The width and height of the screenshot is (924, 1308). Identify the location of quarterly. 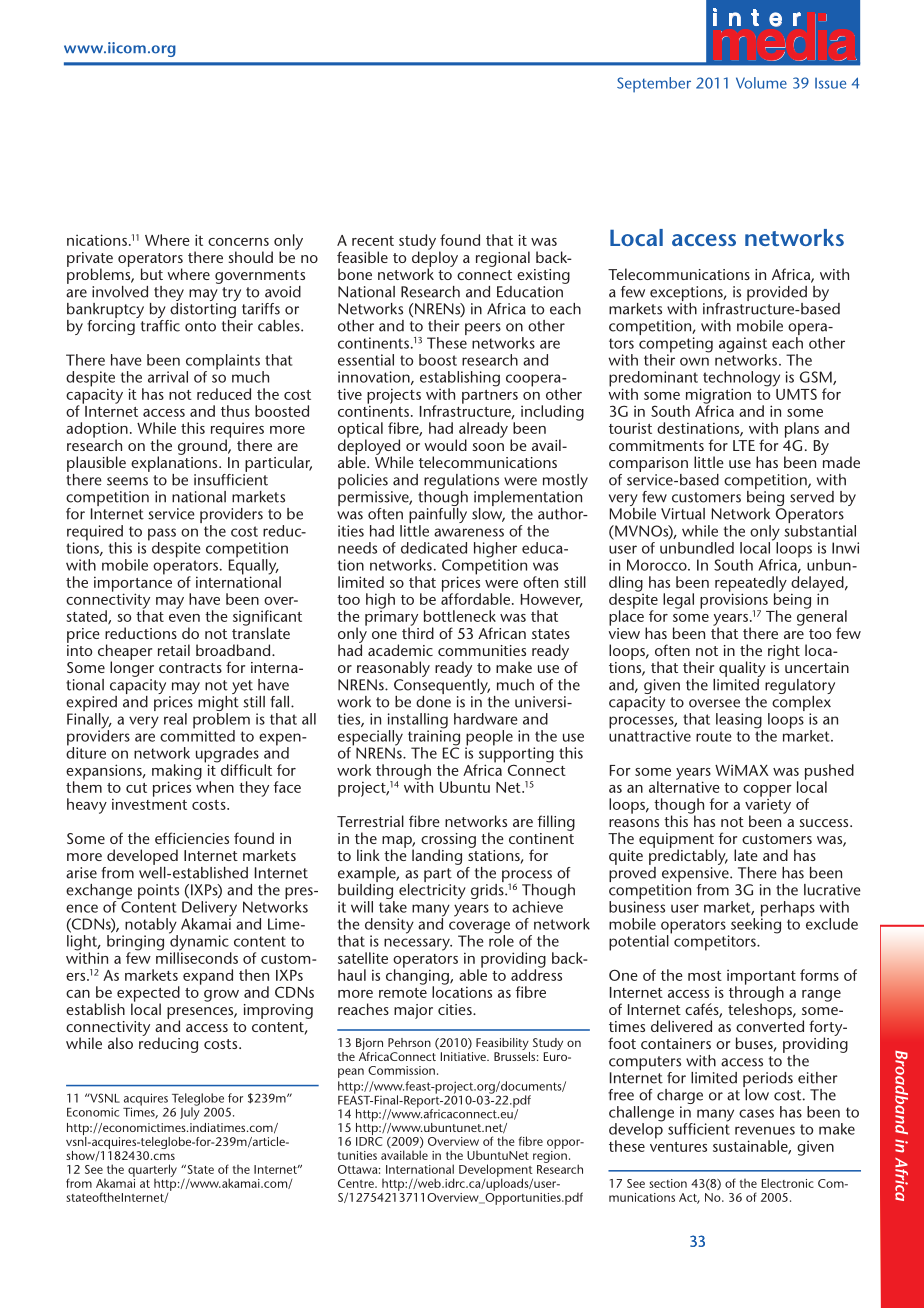
(152, 1170).
